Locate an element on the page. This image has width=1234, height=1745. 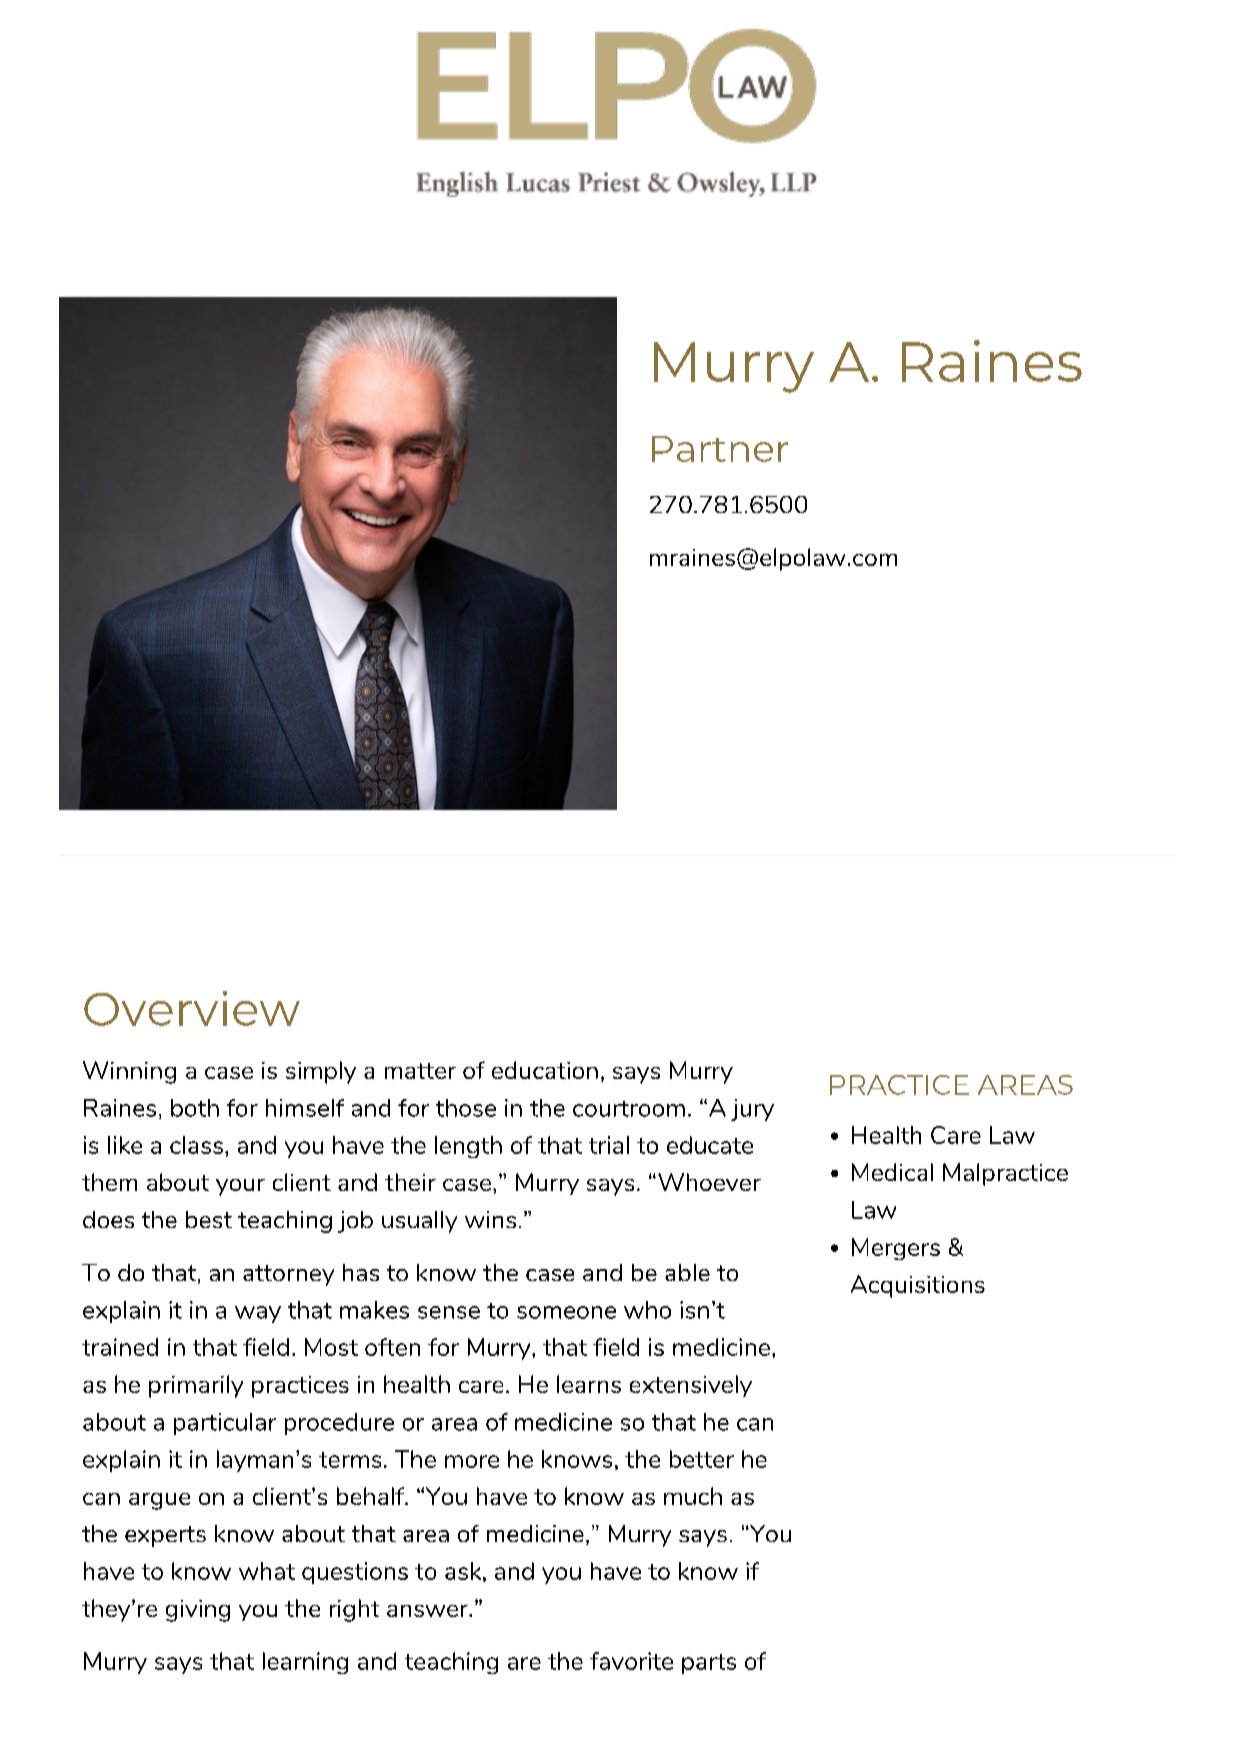
Partner is located at coordinates (720, 449).
